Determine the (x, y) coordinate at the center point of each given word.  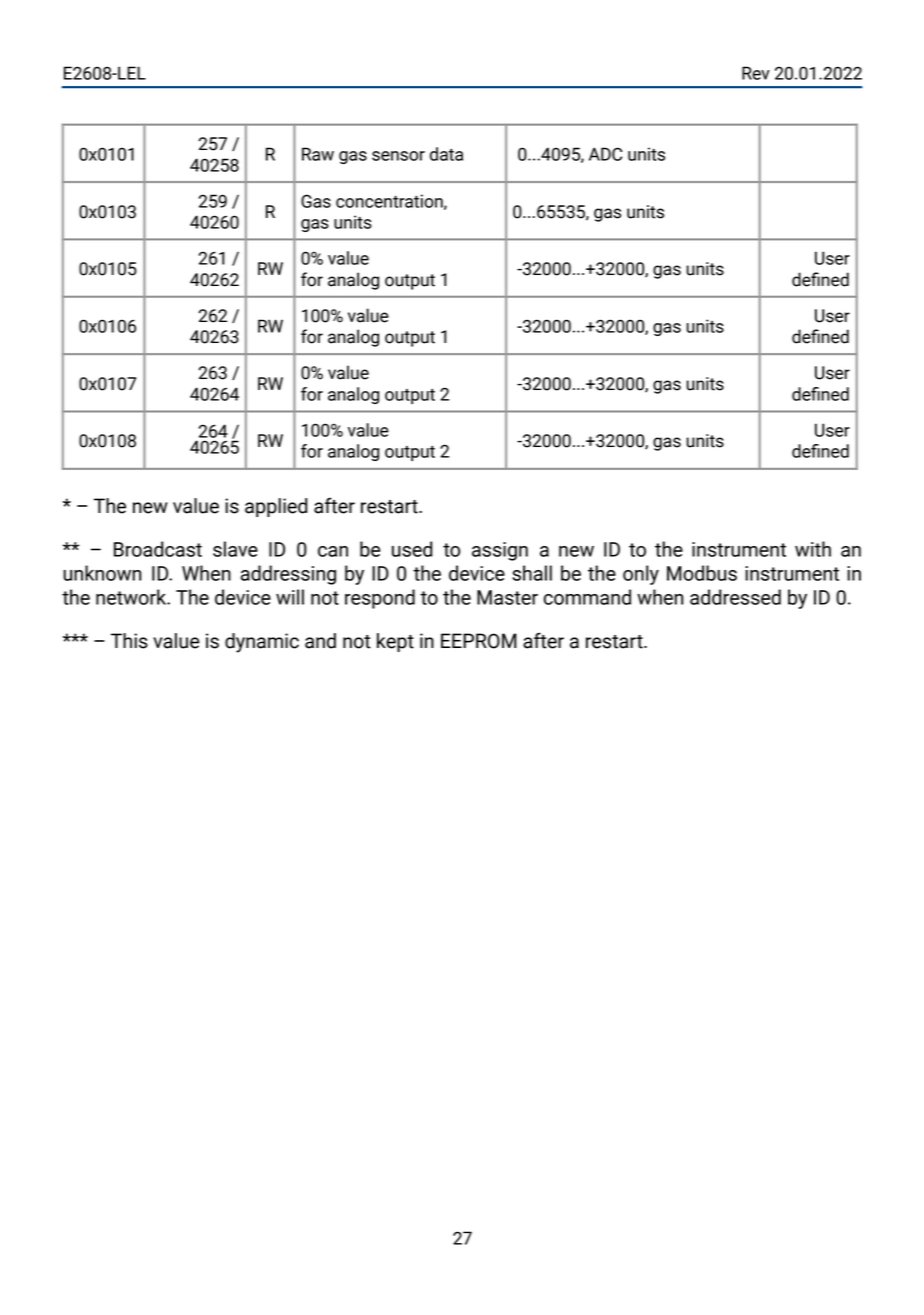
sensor (398, 156)
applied (276, 507)
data (446, 154)
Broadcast (158, 549)
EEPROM (479, 641)
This (129, 641)
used (412, 549)
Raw (318, 154)
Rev (756, 73)
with (813, 549)
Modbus (702, 573)
